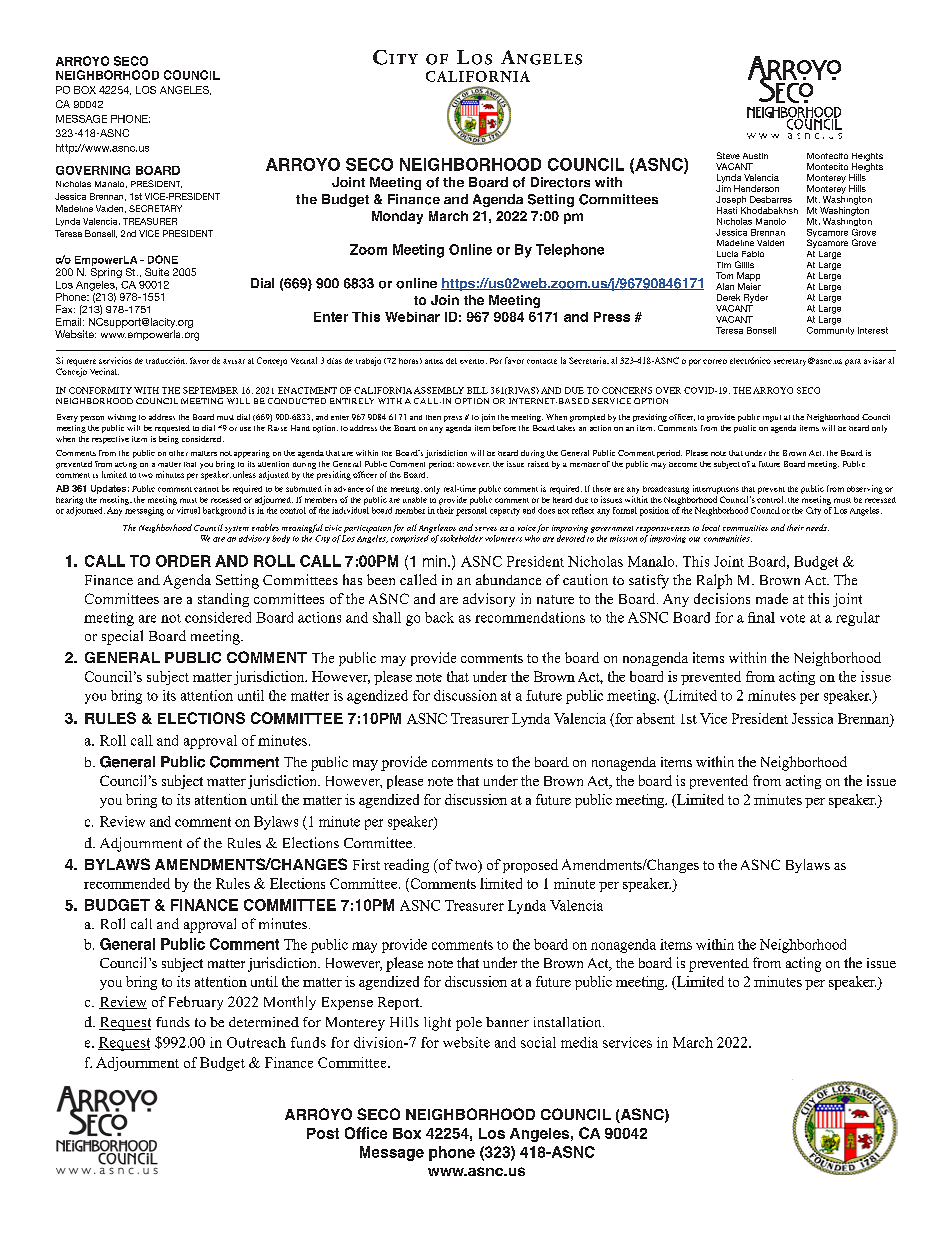 The image size is (952, 1233). I want to click on media, so click(579, 1042).
